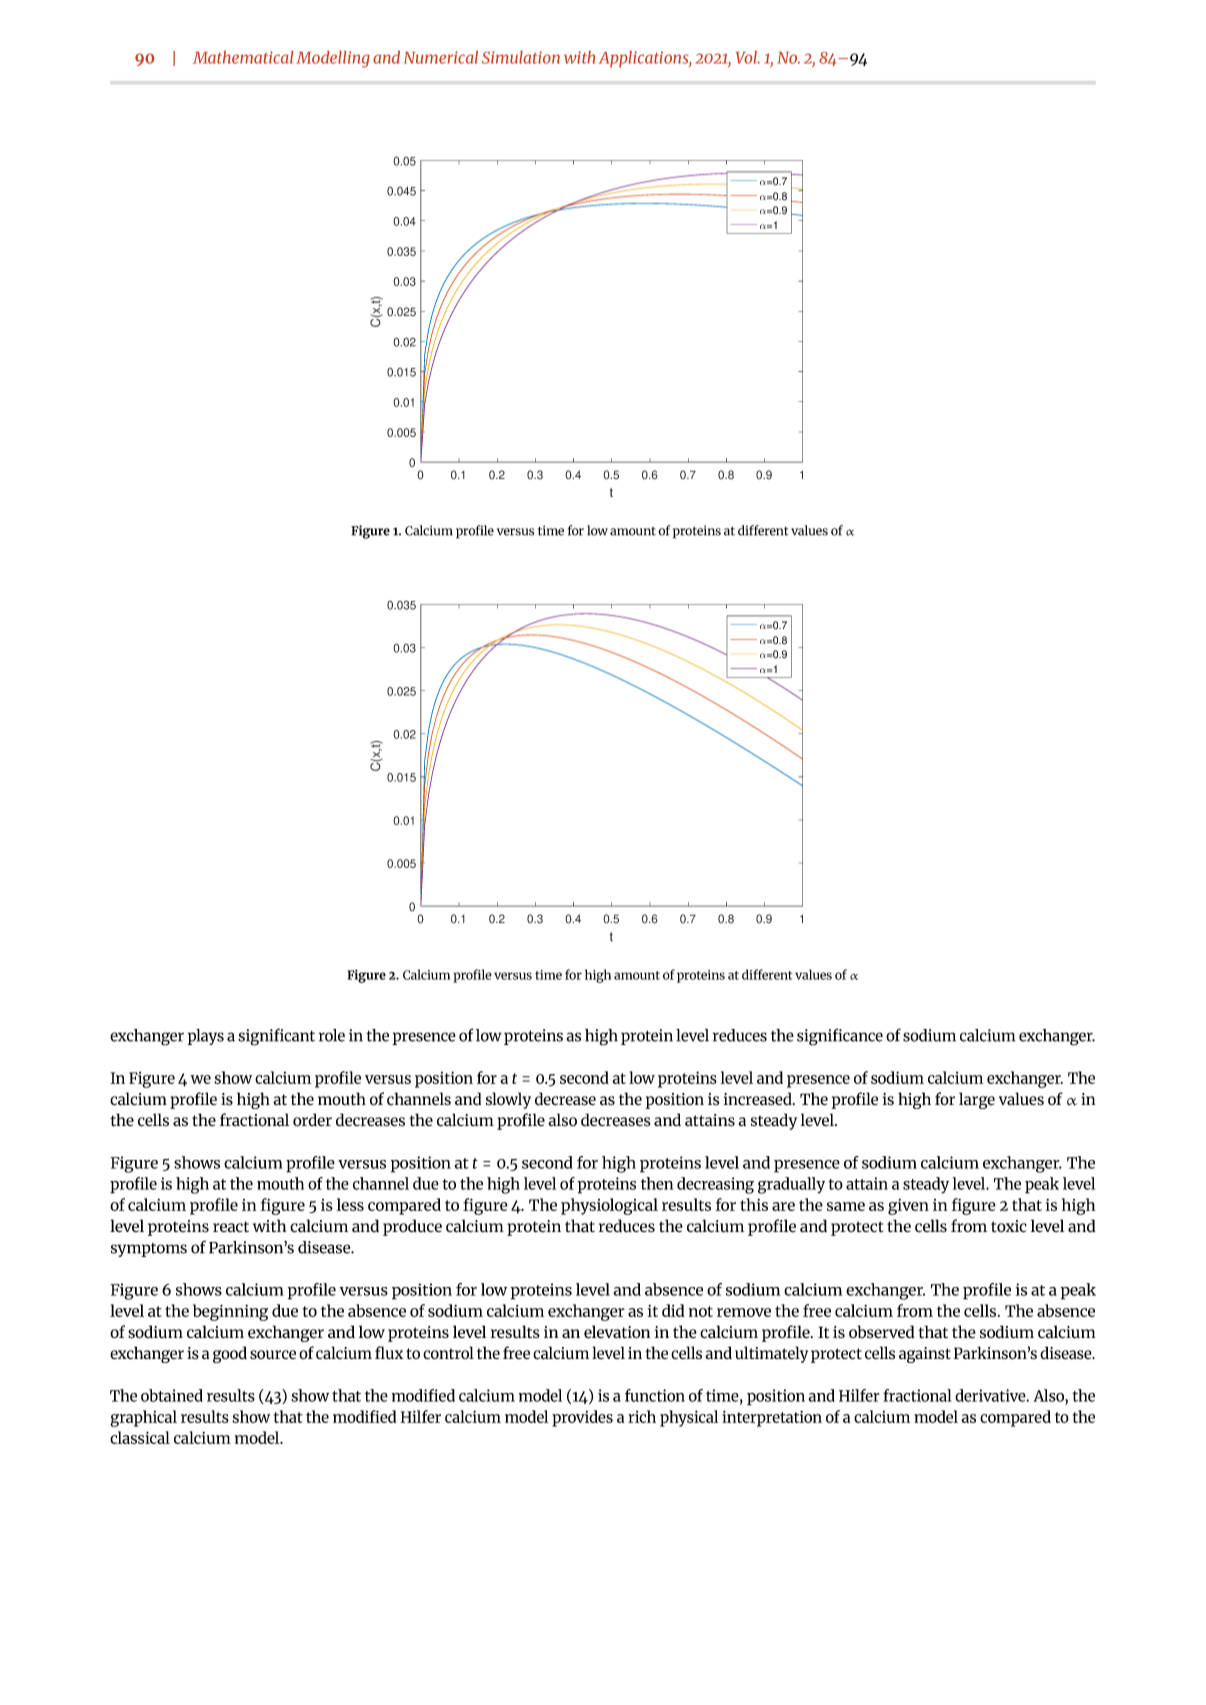 Image resolution: width=1206 pixels, height=1705 pixels. I want to click on provides, so click(582, 1418).
